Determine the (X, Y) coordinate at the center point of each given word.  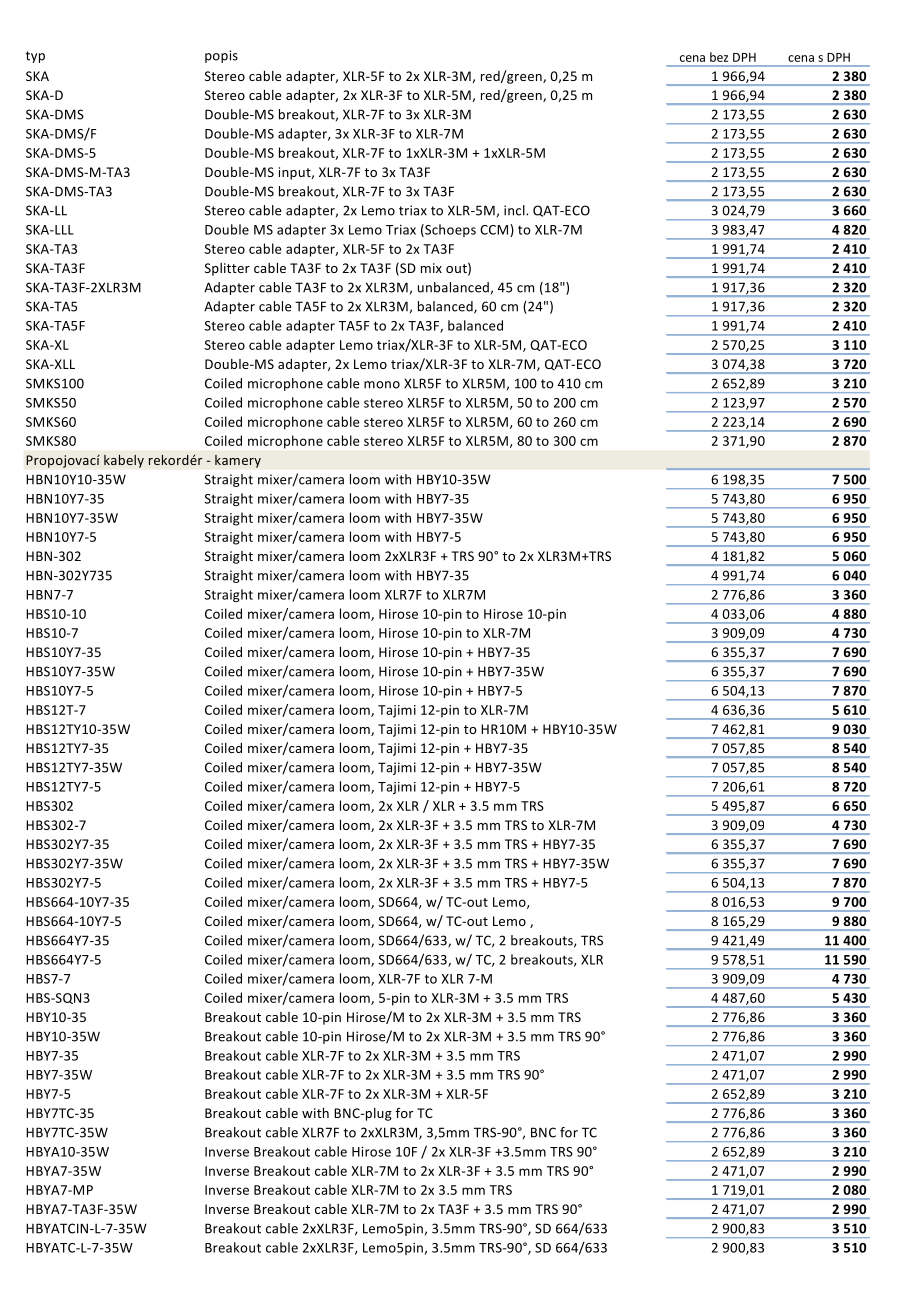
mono (382, 385)
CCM (495, 230)
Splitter (227, 269)
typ (35, 57)
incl (515, 210)
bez (719, 57)
